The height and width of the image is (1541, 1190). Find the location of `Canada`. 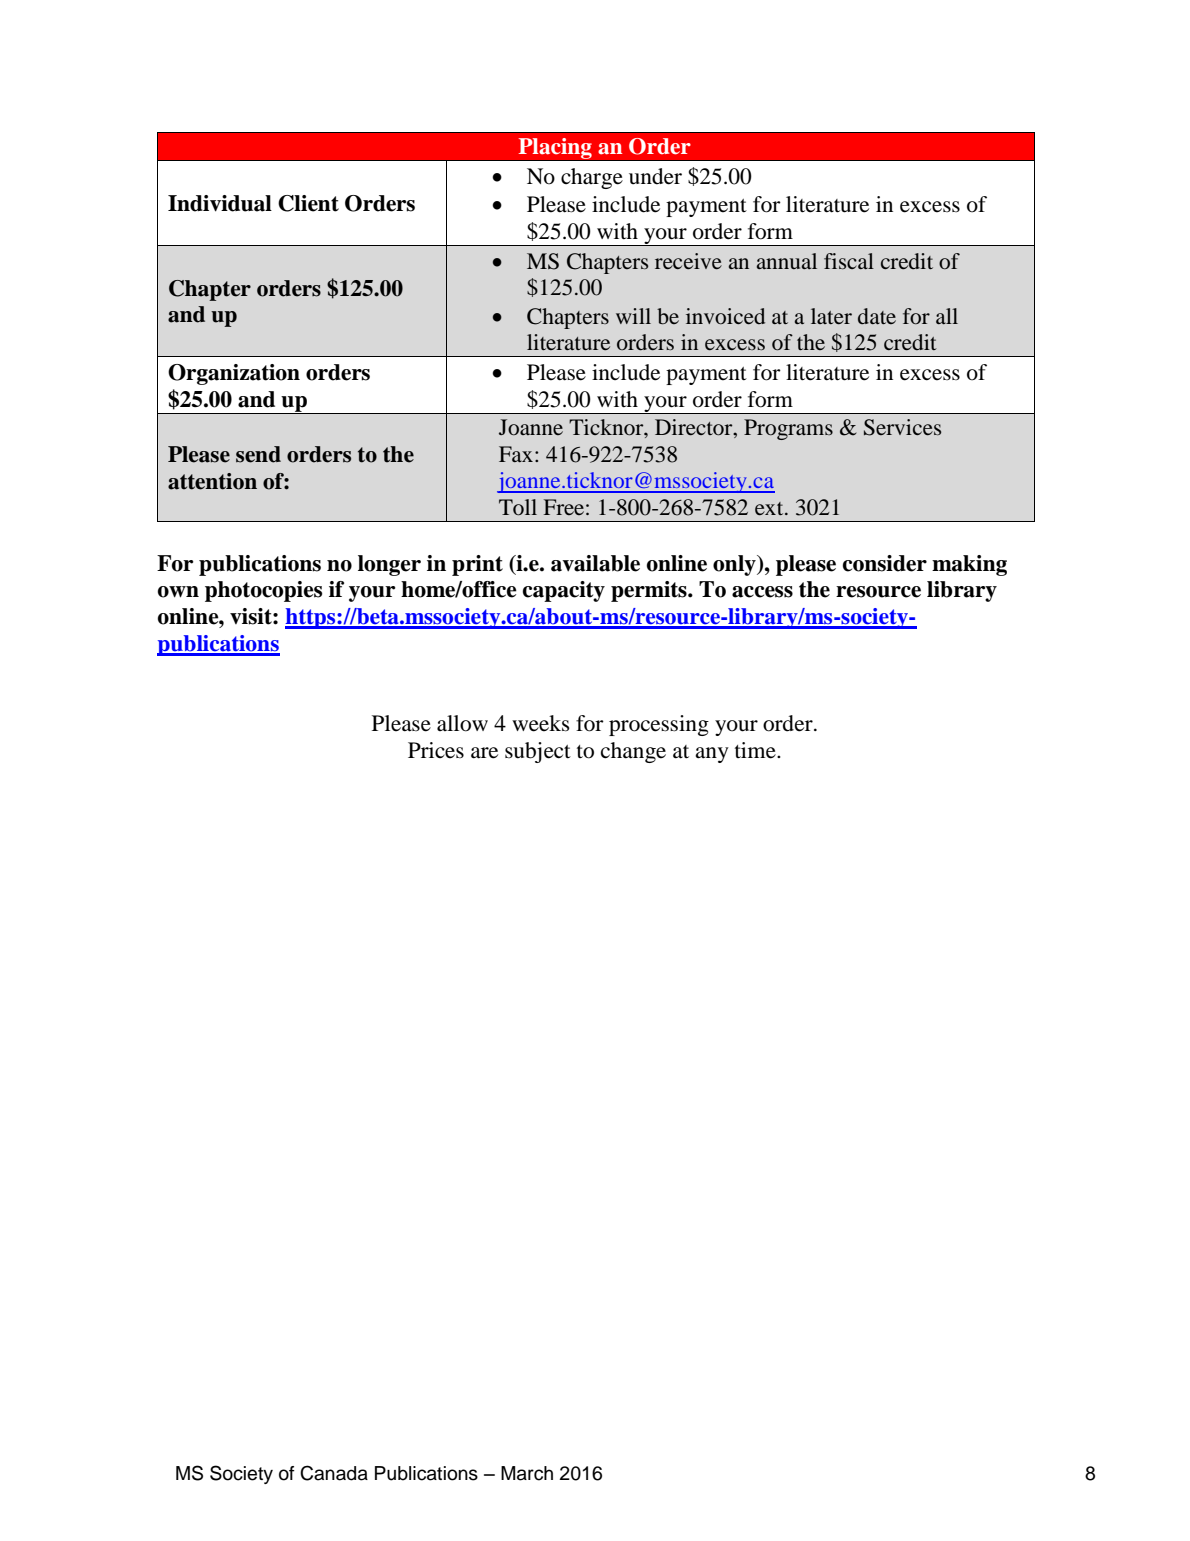

Canada is located at coordinates (334, 1473).
